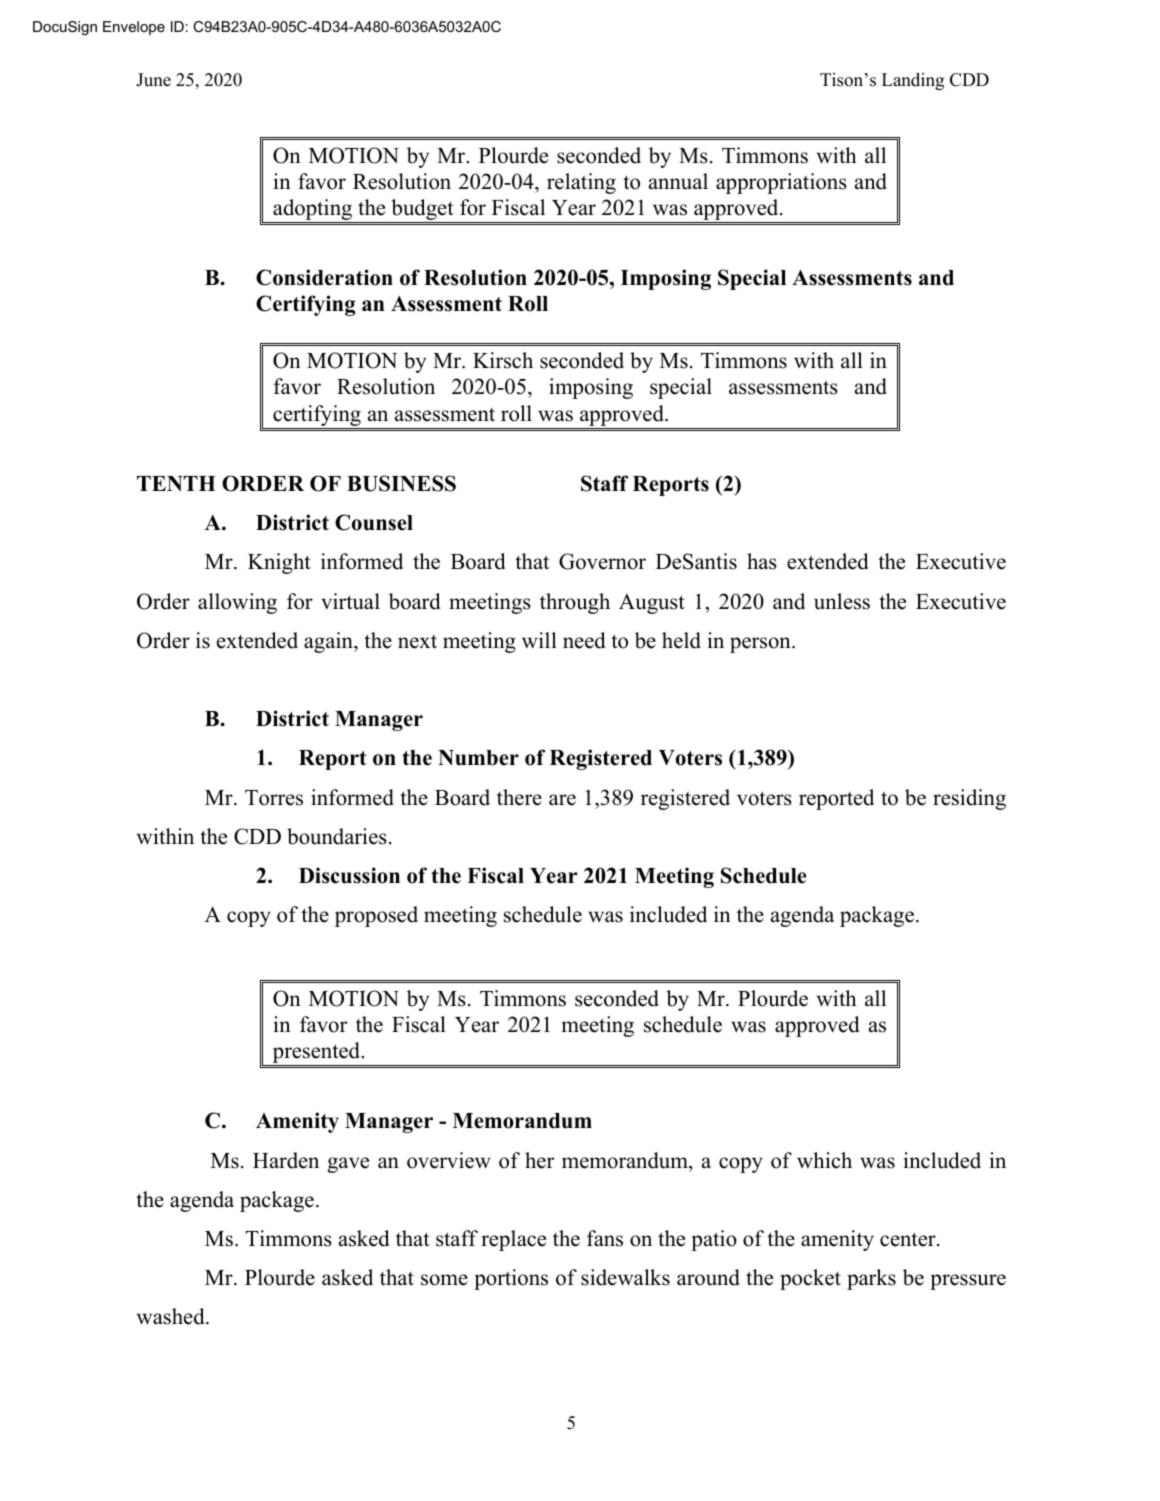 The image size is (1160, 1501). What do you see at coordinates (562, 800) in the document?
I see `are` at bounding box center [562, 800].
